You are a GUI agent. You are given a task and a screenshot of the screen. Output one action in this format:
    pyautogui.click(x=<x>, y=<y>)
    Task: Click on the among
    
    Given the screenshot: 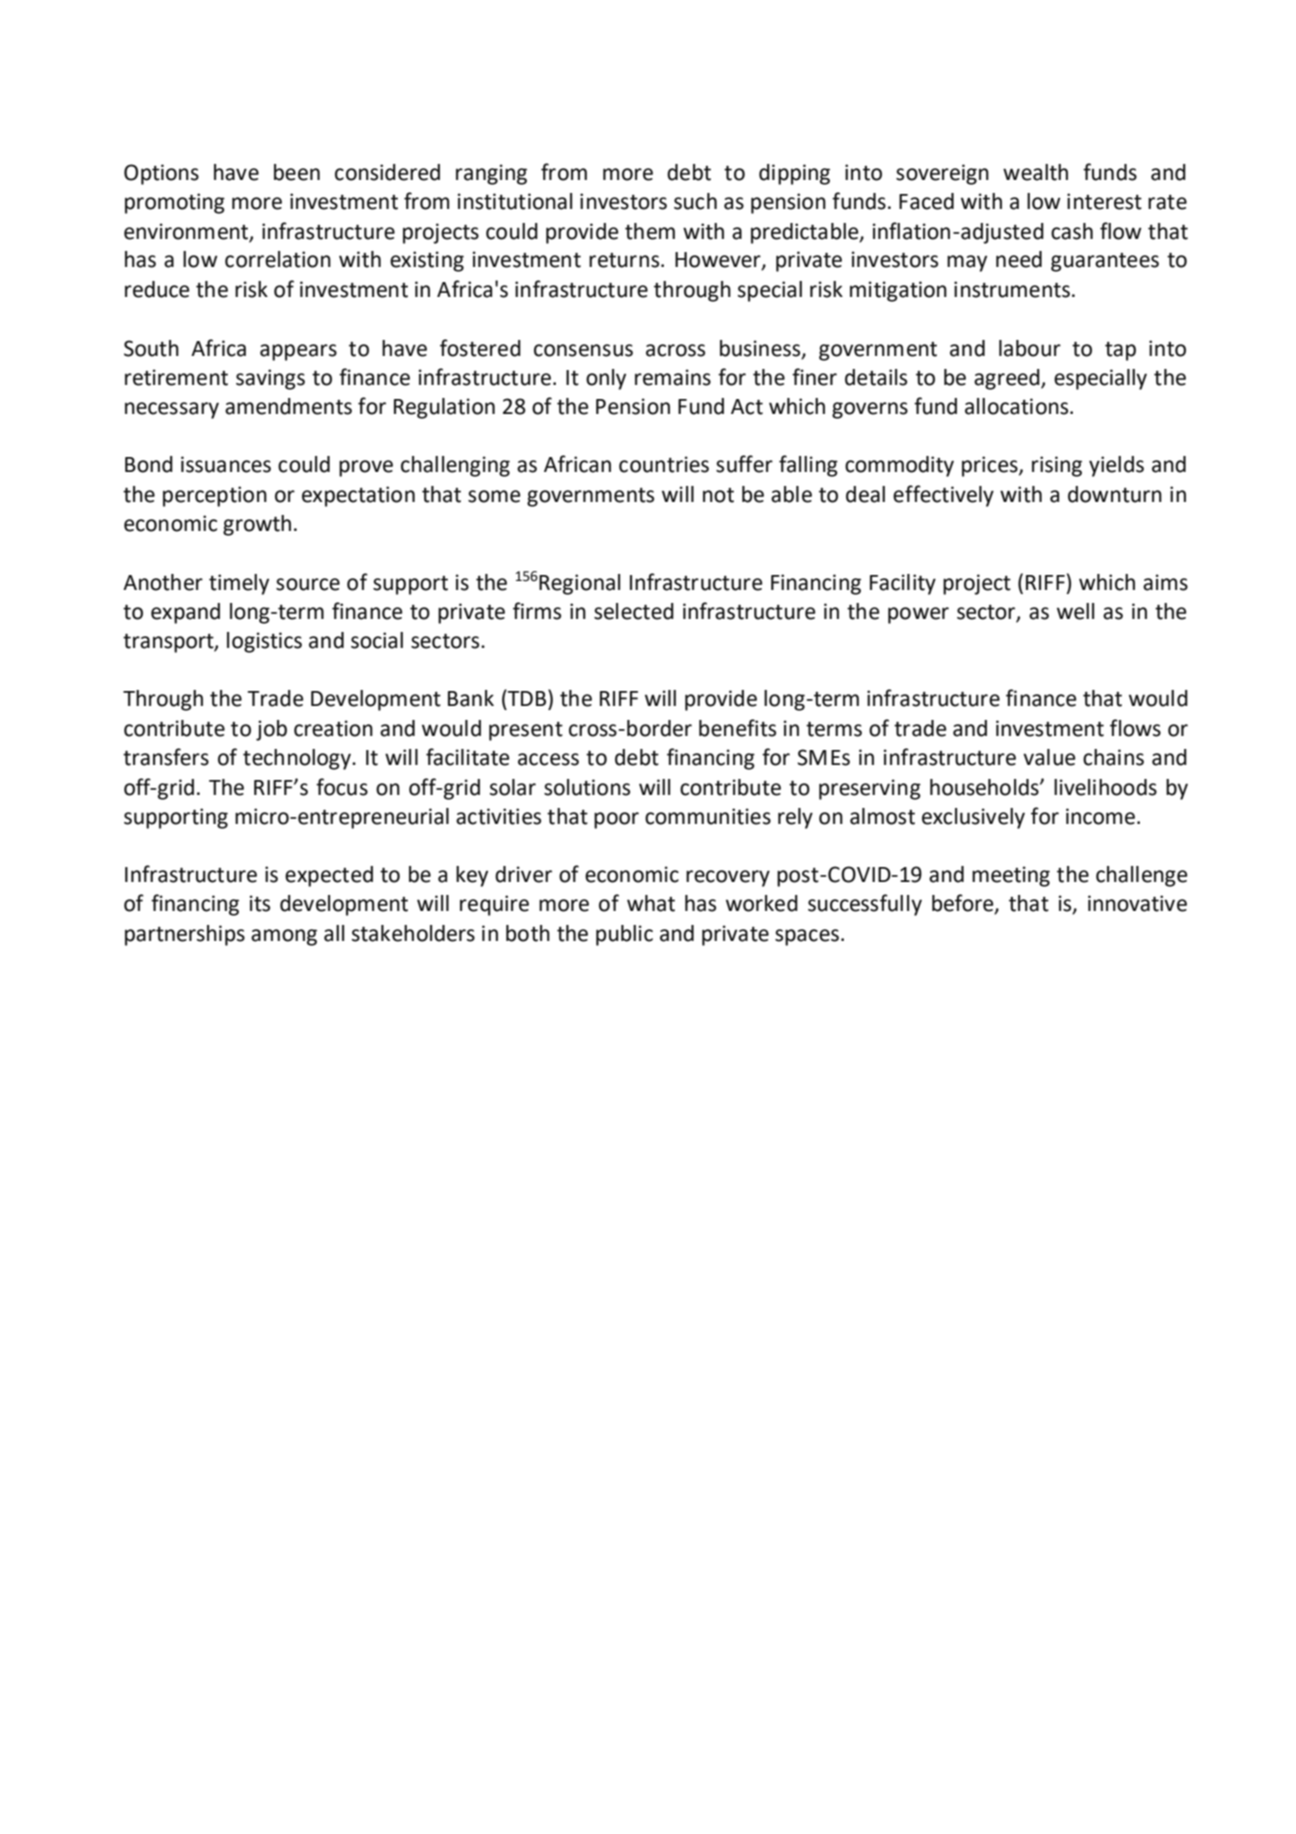 What is the action you would take?
    pyautogui.click(x=284, y=937)
